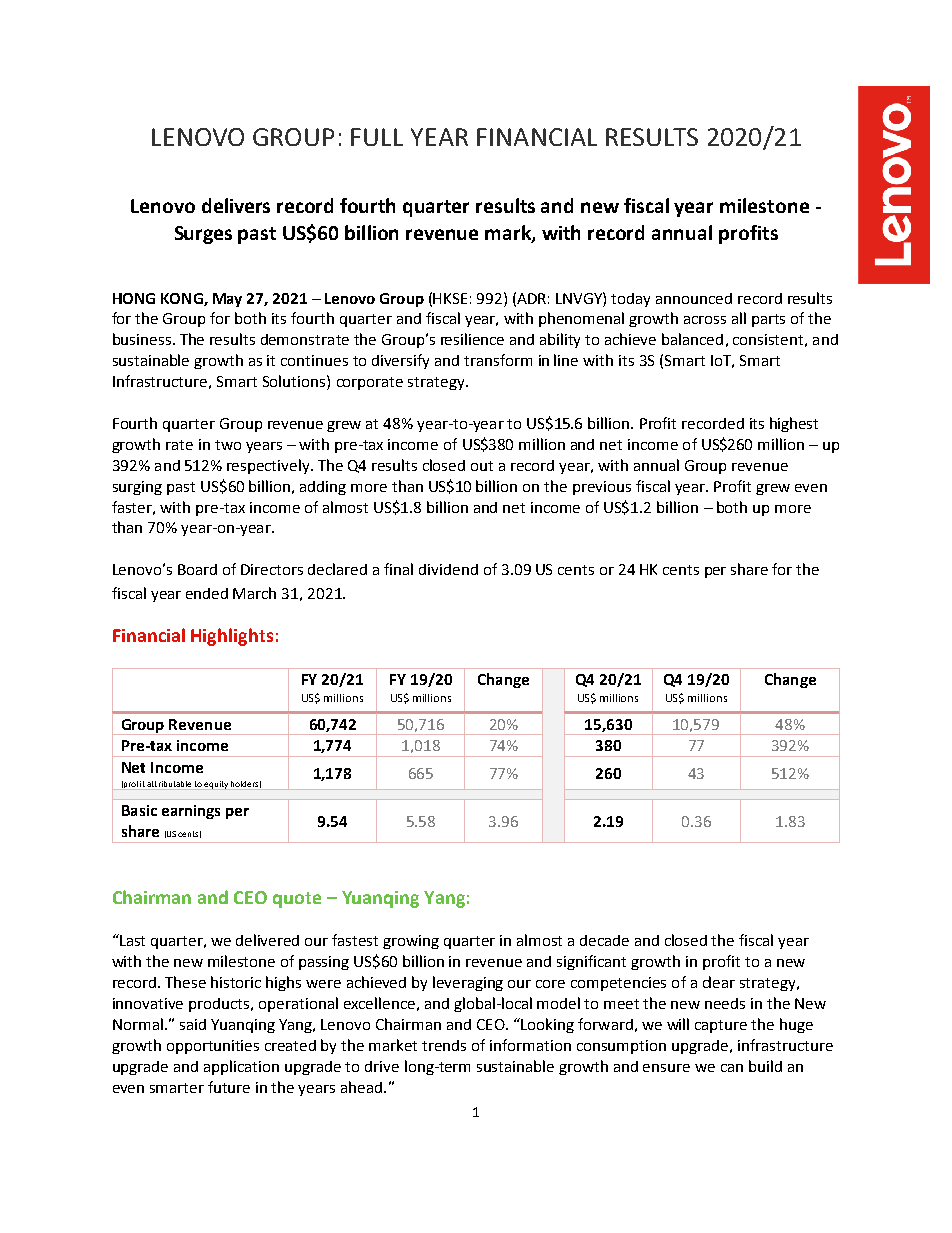 The height and width of the document is (1233, 952). Describe the element at coordinates (213, 1047) in the document. I see `opportunities` at that location.
